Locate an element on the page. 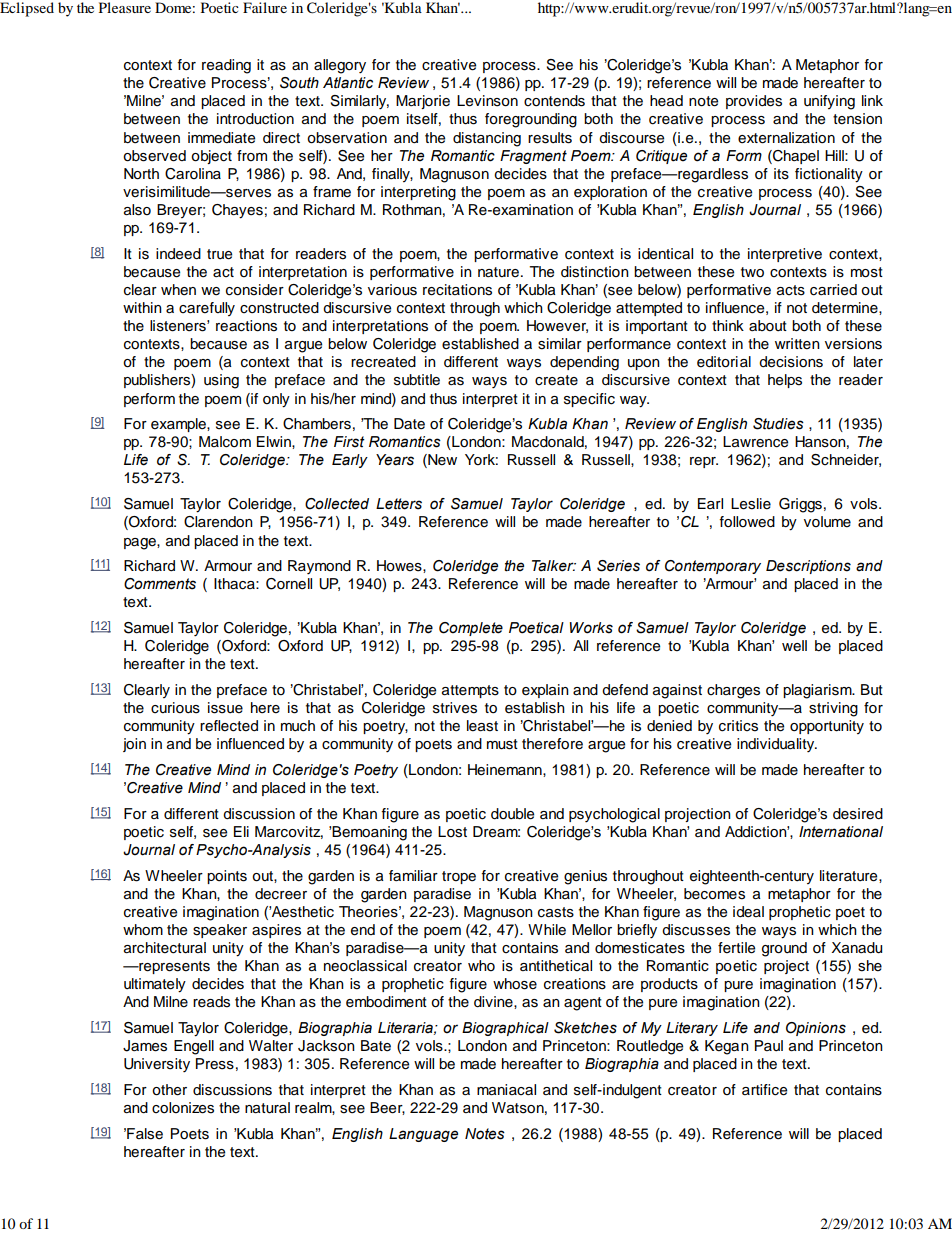  subtitle is located at coordinates (417, 380).
